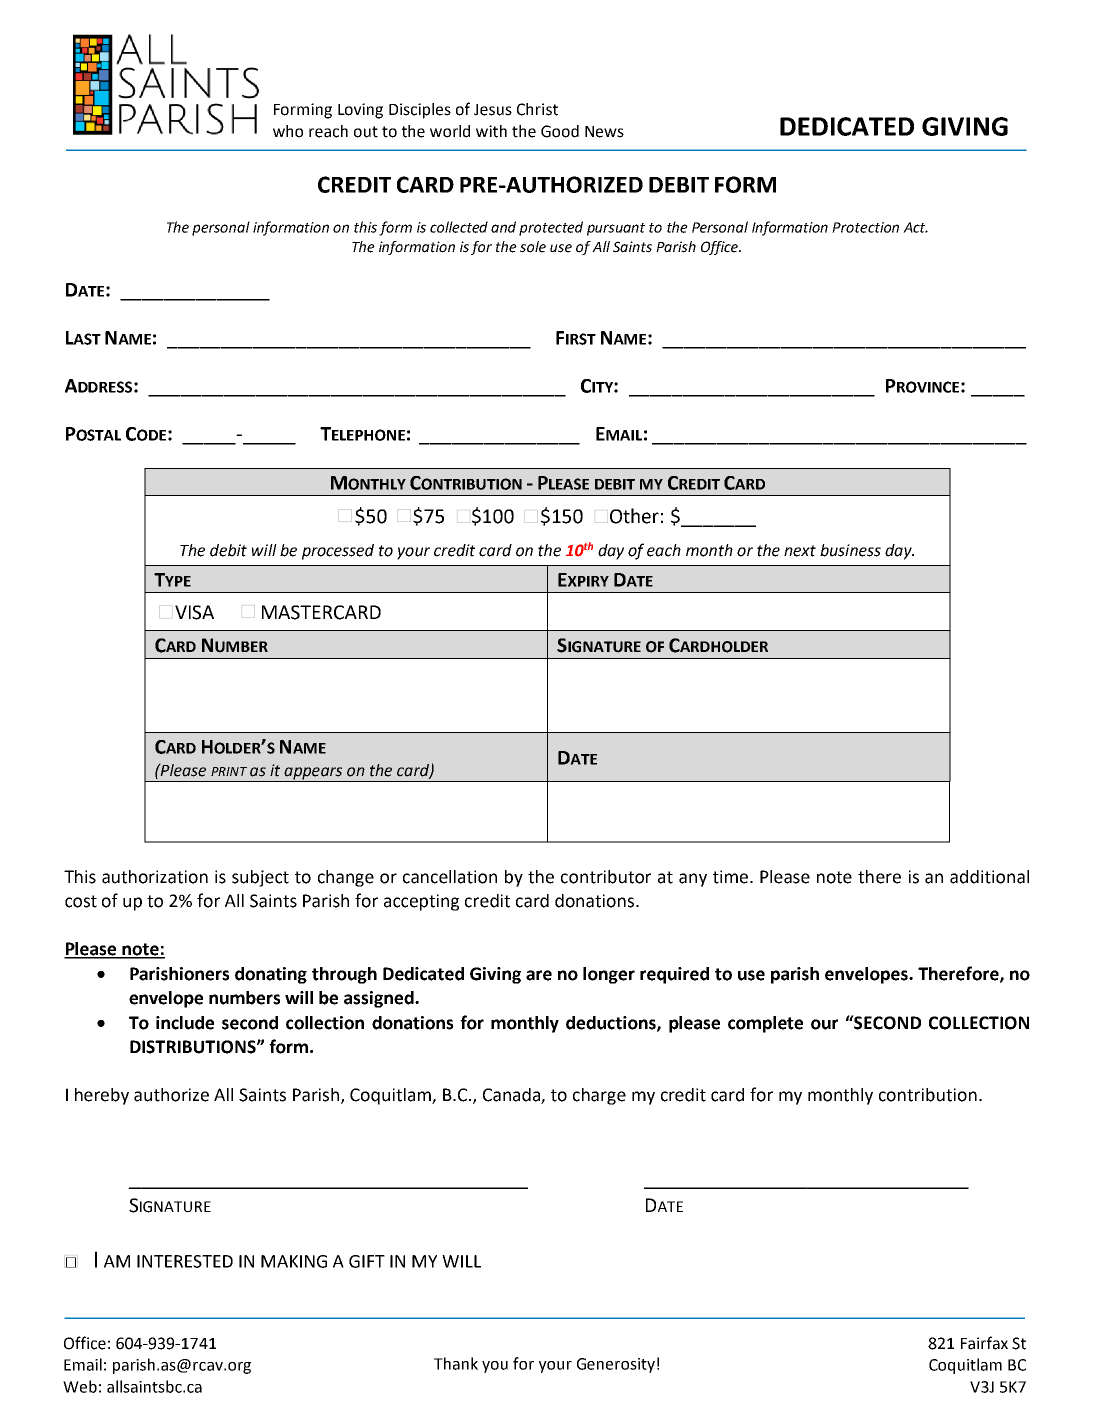 The height and width of the screenshot is (1416, 1095). What do you see at coordinates (850, 550) in the screenshot?
I see `business` at bounding box center [850, 550].
